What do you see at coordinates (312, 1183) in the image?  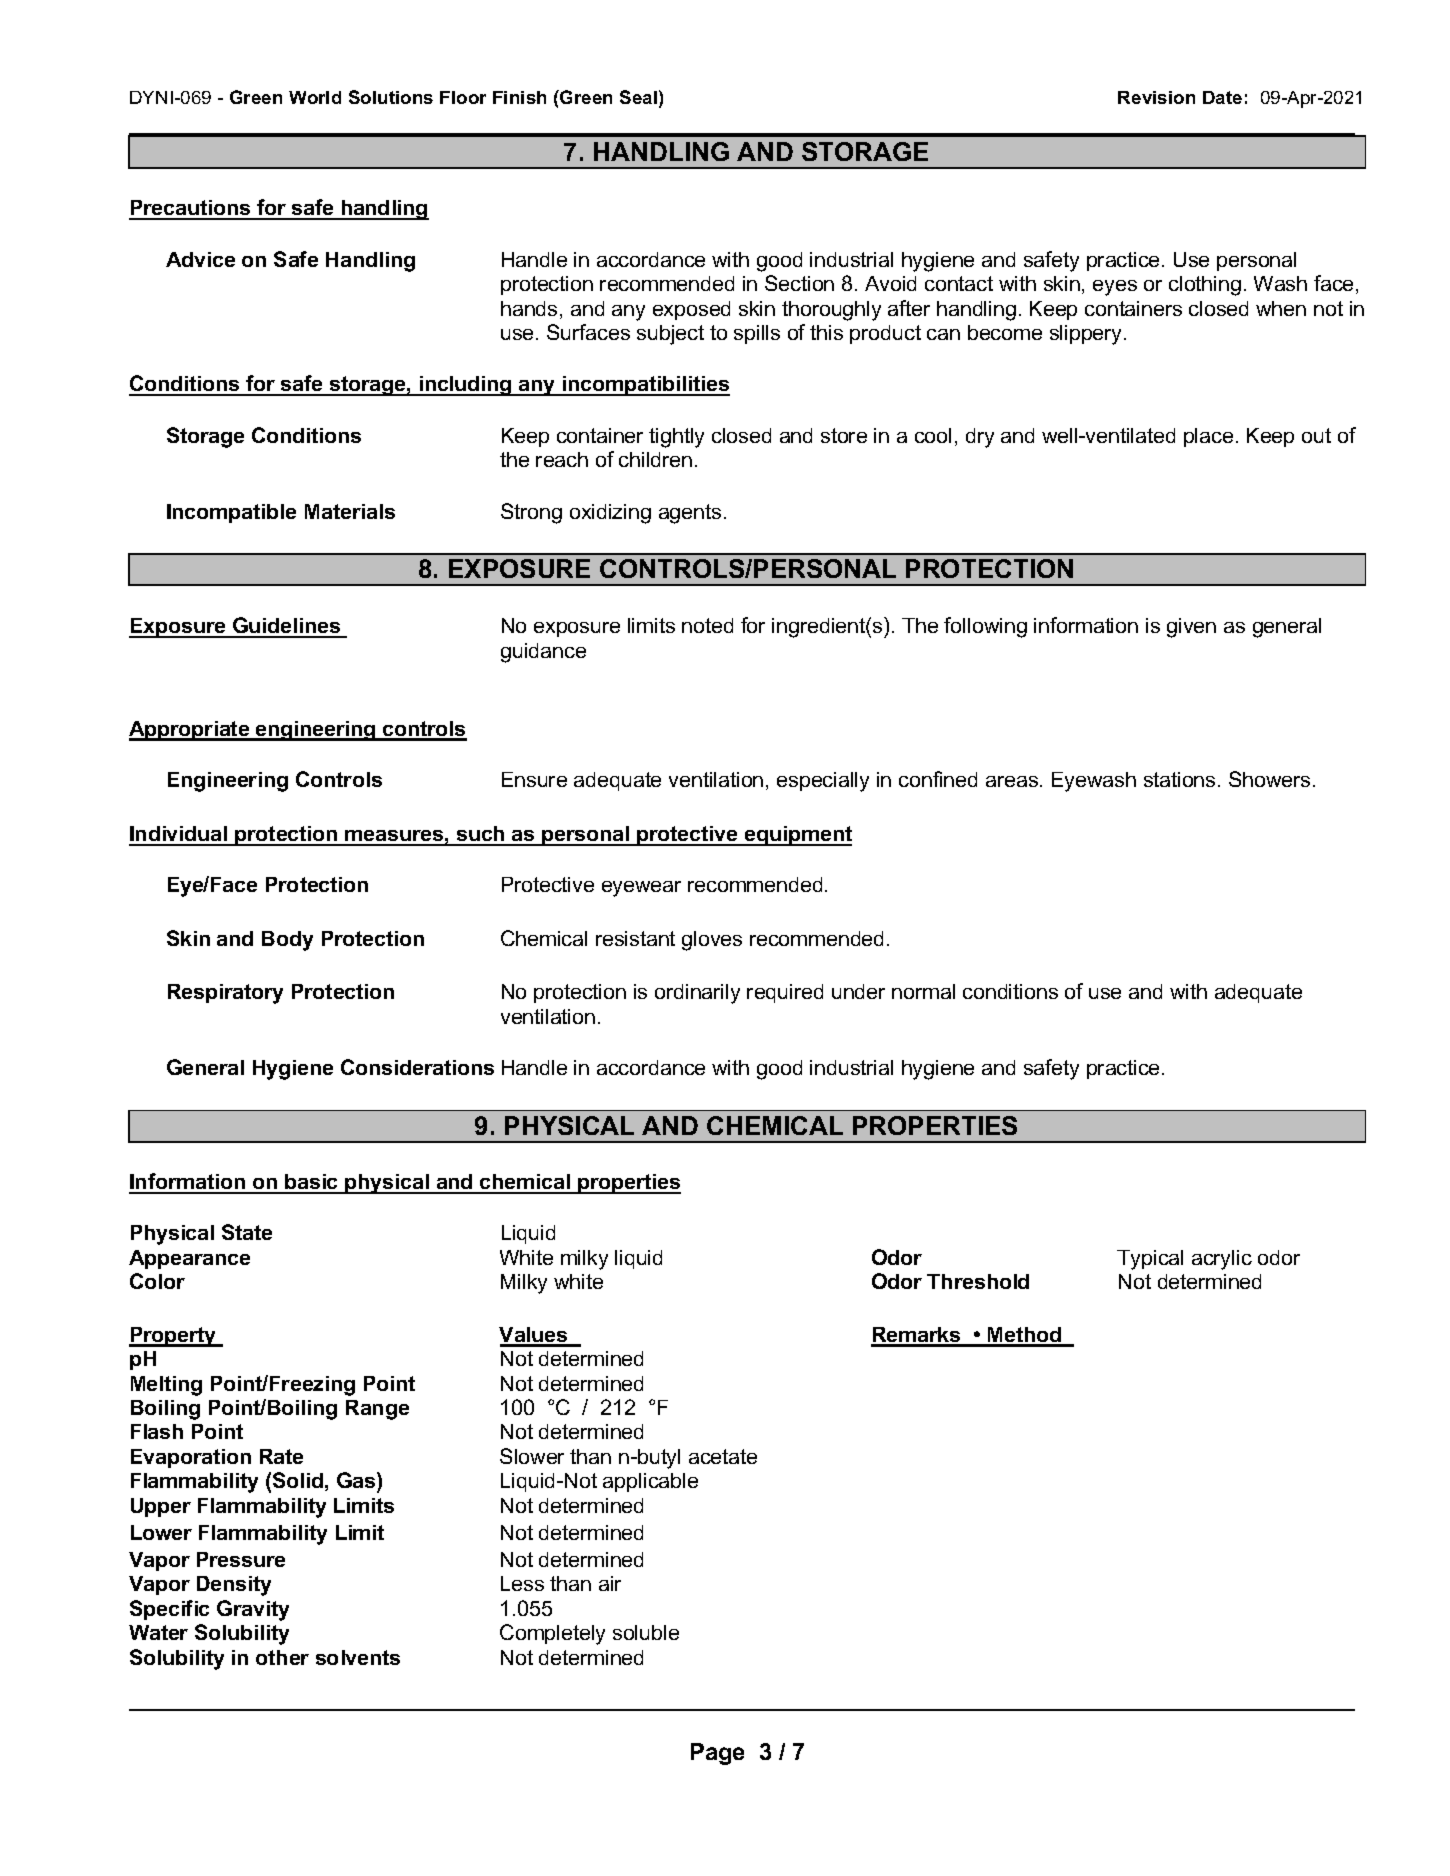 I see `basic` at bounding box center [312, 1183].
